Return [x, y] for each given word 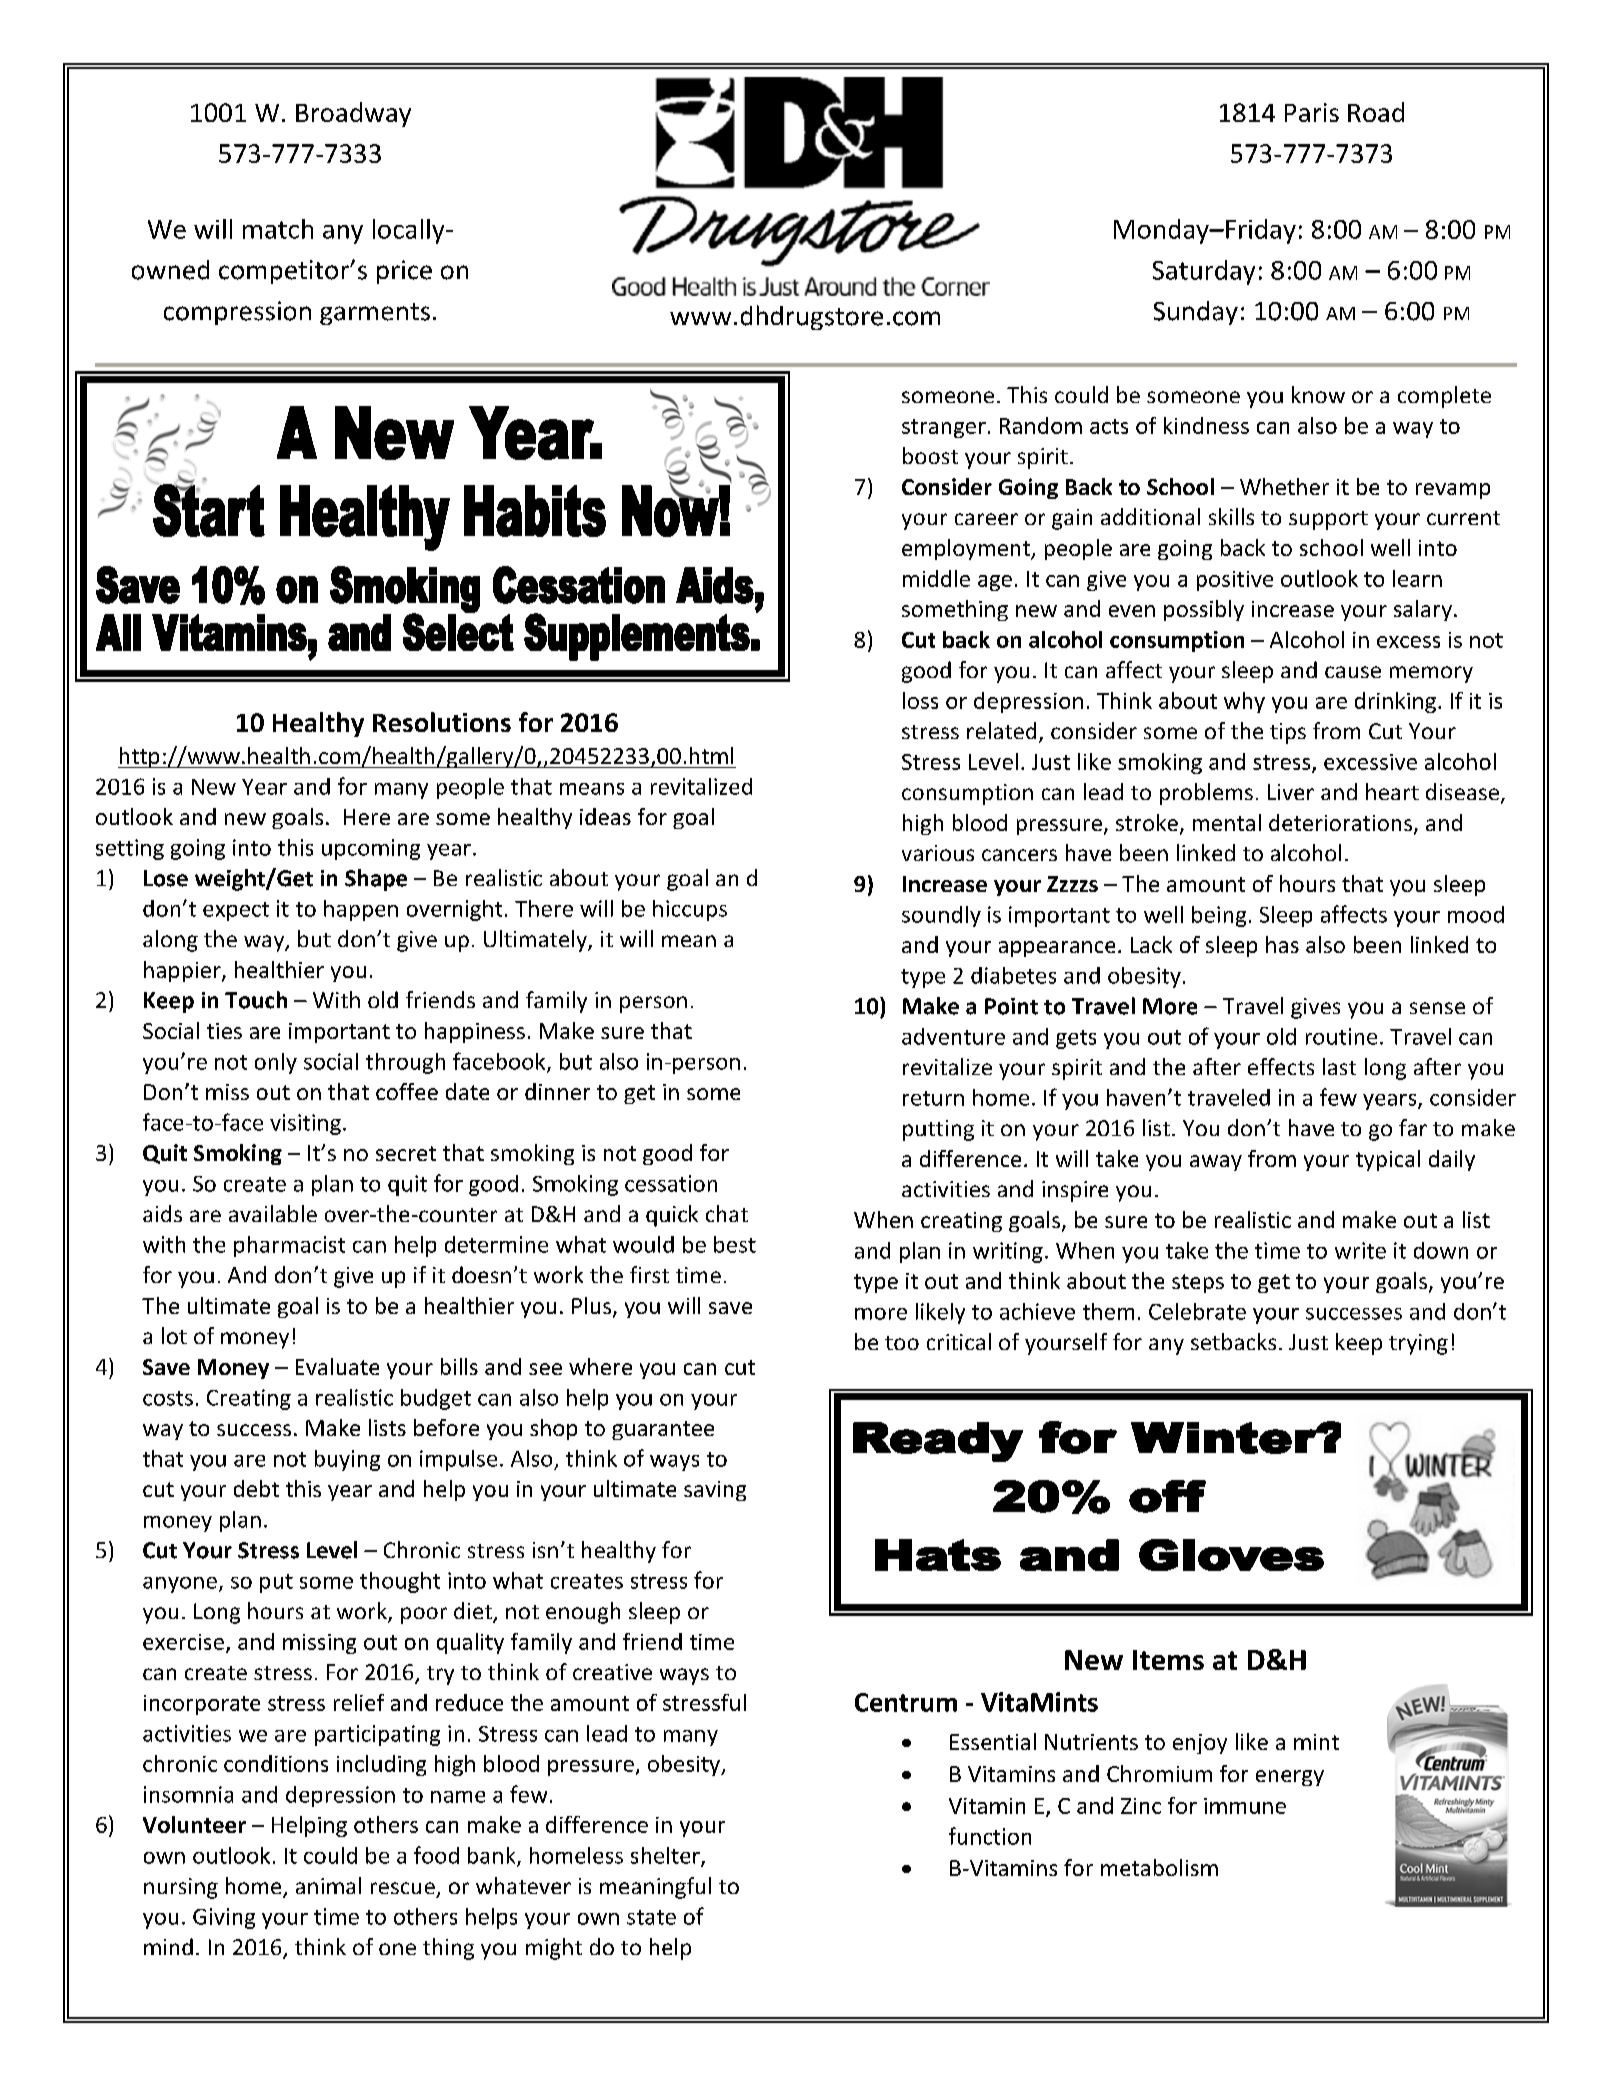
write [1360, 1250]
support [1328, 520]
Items [1168, 1660]
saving [715, 1491]
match [278, 229]
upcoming [371, 849]
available [273, 1213]
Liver [1291, 792]
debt [256, 1488]
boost [930, 455]
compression [237, 313]
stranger [944, 428]
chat [727, 1213]
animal [328, 1885]
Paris [1312, 112]
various [938, 853]
